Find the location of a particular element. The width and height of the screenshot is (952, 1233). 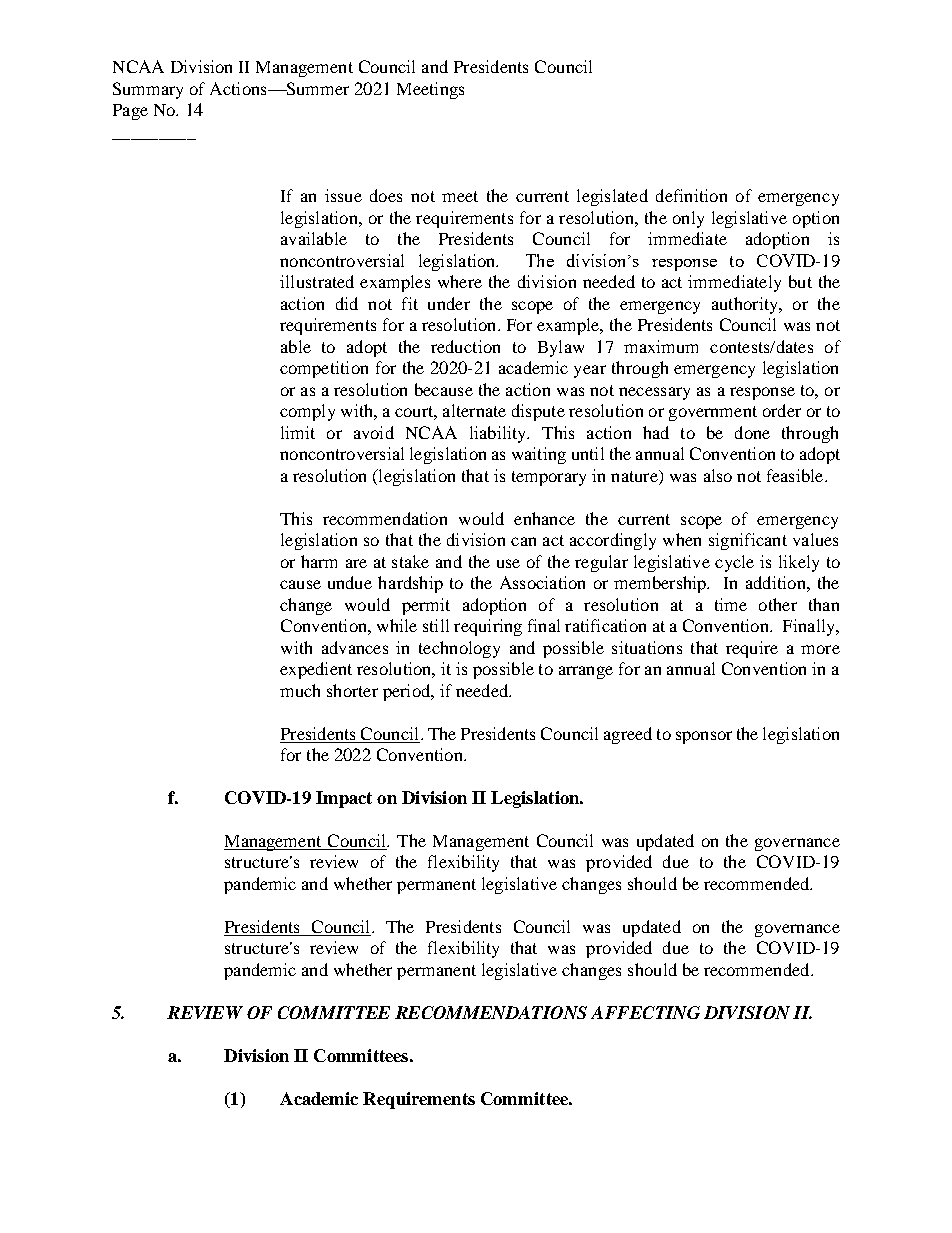

sponsor is located at coordinates (704, 737).
